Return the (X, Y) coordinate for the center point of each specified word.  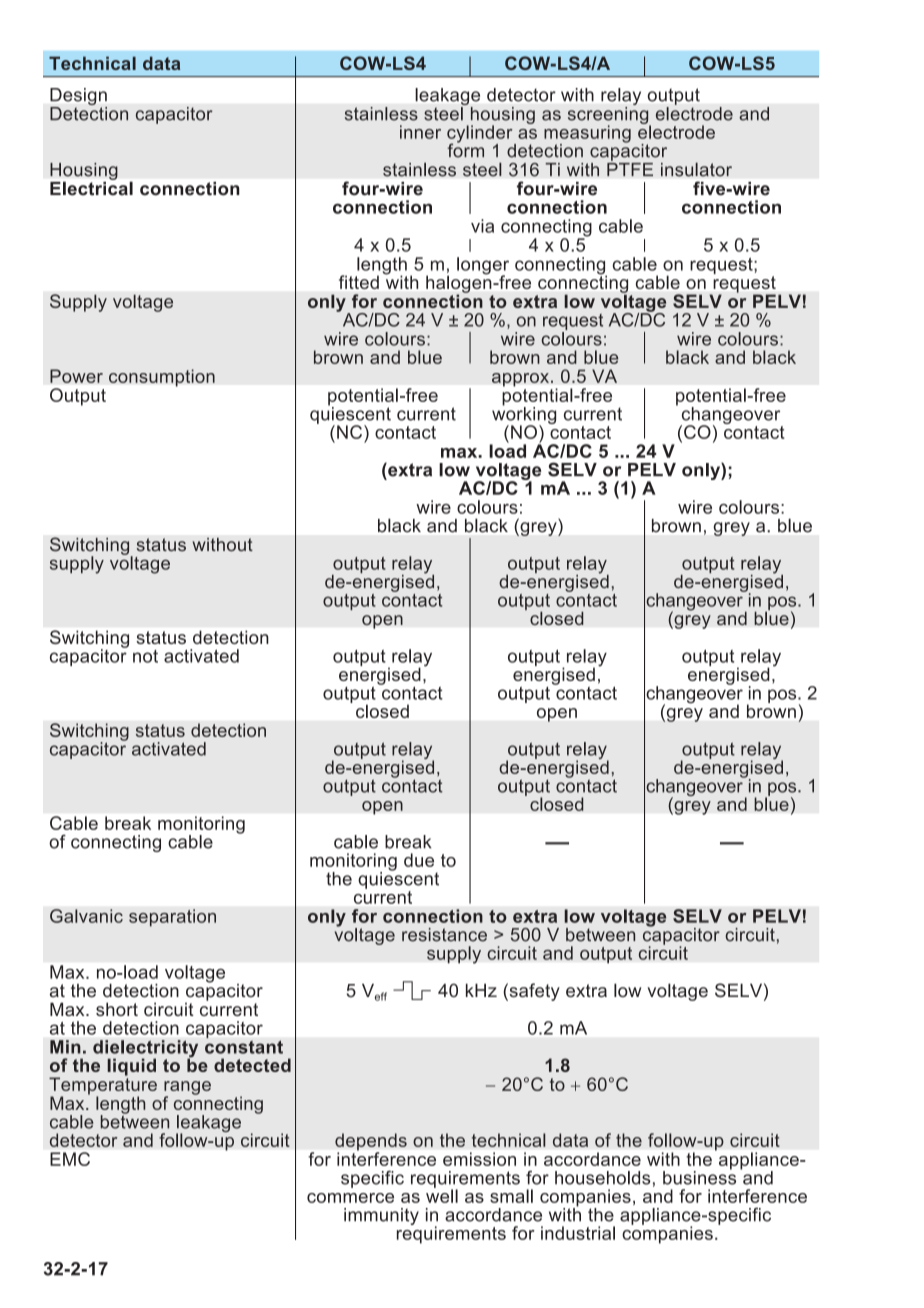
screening (609, 115)
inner (420, 132)
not (145, 656)
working (524, 416)
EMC (70, 1159)
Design (78, 98)
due (419, 860)
